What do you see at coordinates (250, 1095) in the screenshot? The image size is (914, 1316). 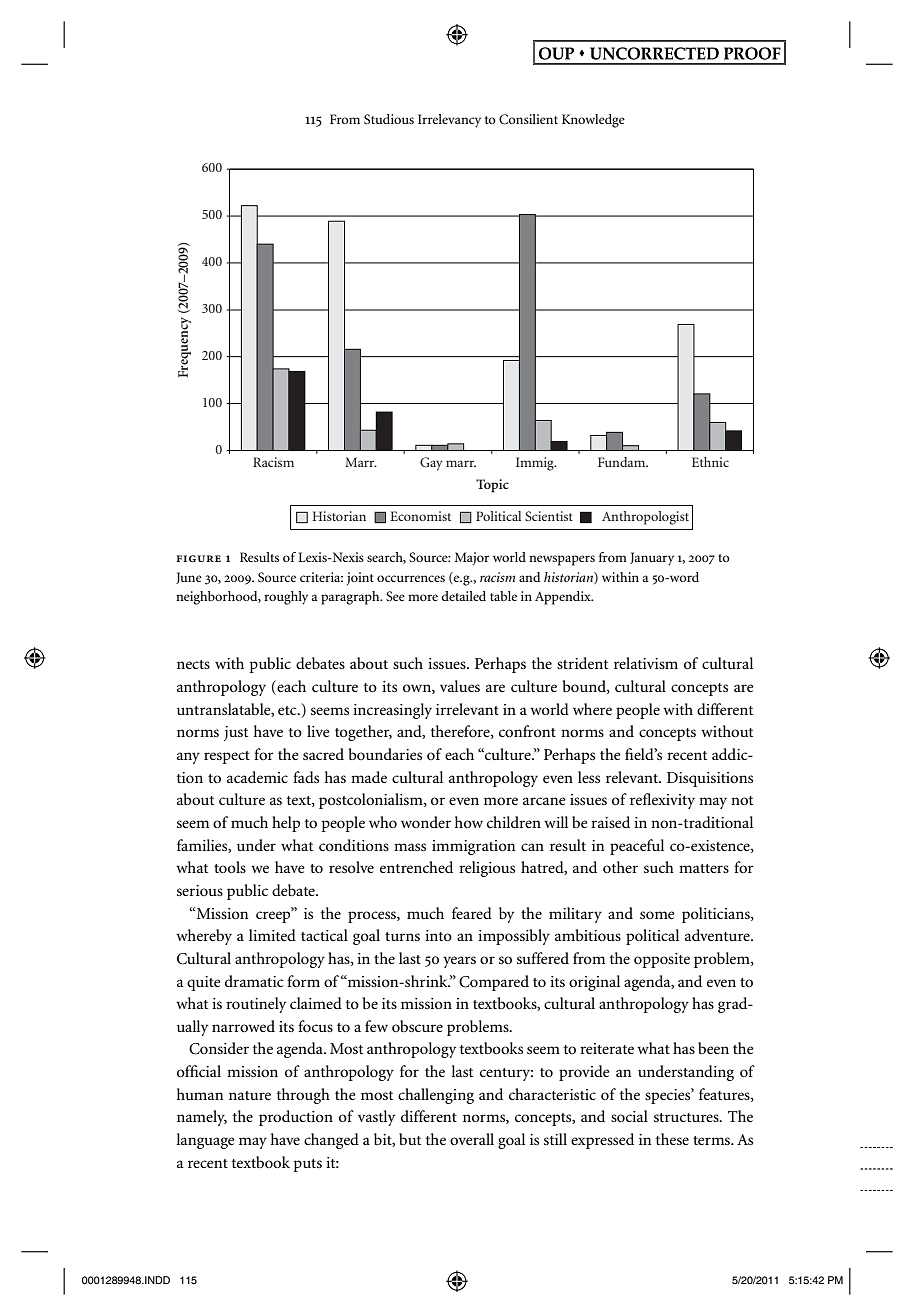 I see `nature` at bounding box center [250, 1095].
